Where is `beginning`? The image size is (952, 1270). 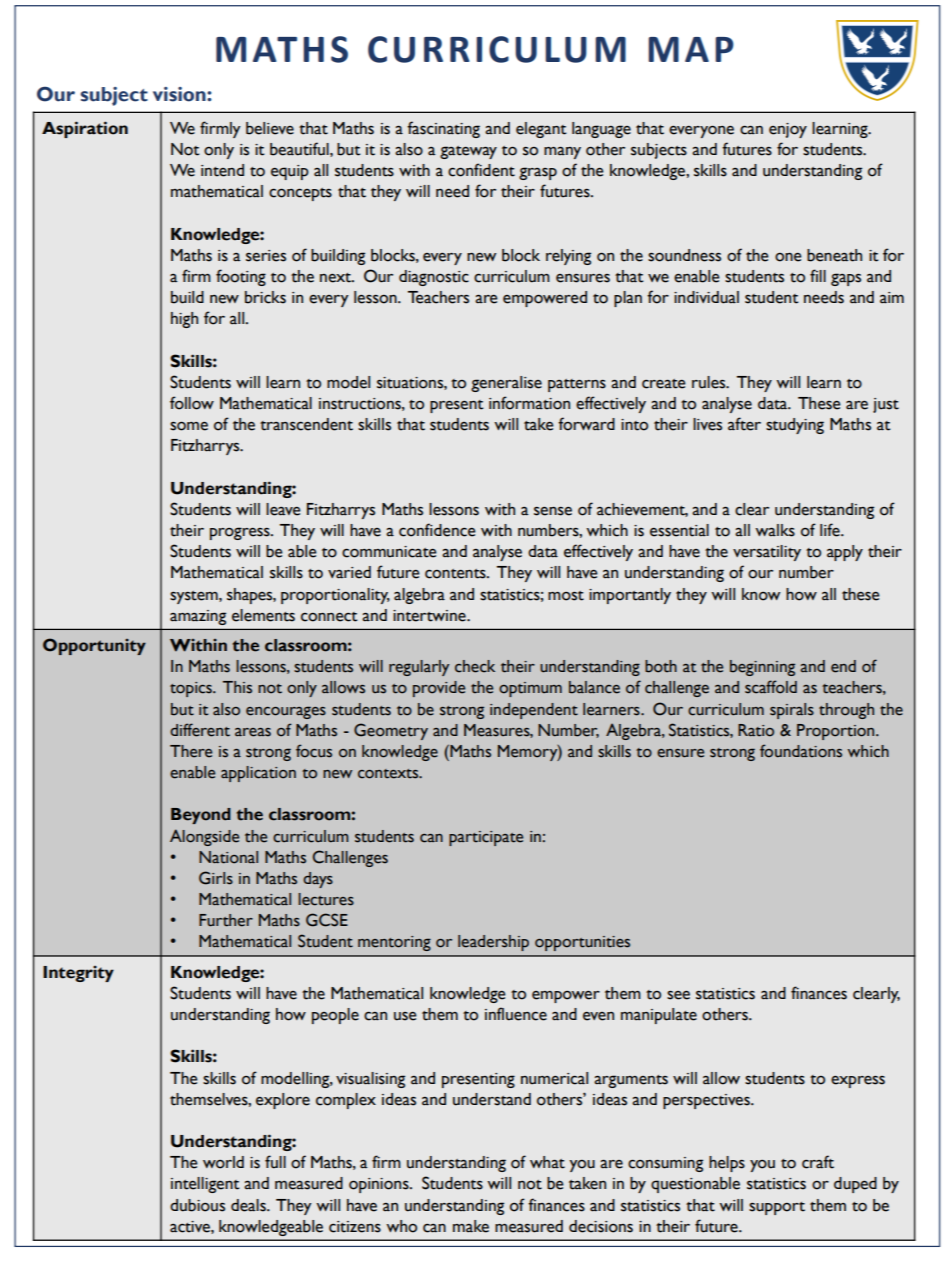 beginning is located at coordinates (762, 668).
